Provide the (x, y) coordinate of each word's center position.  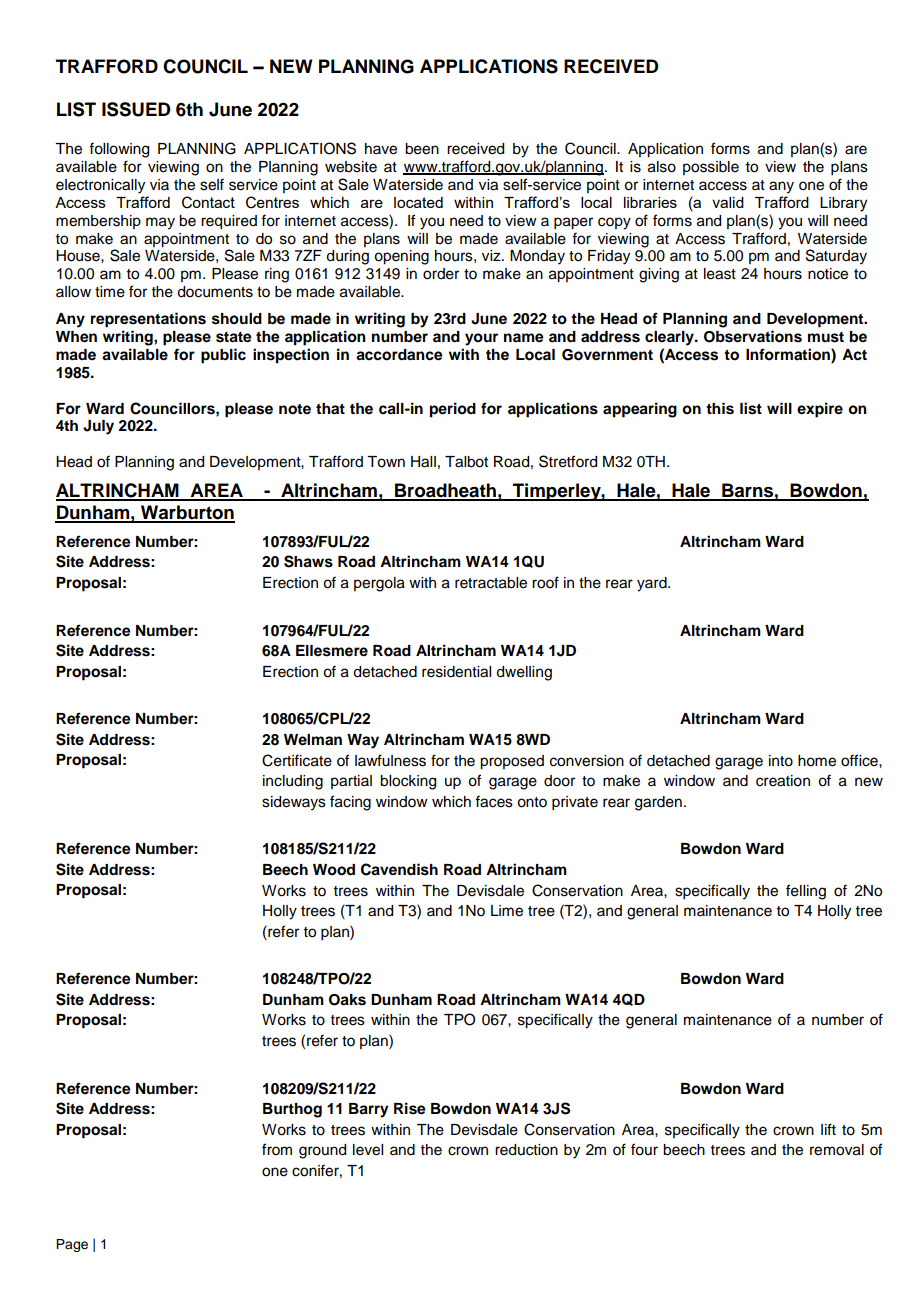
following (119, 150)
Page (72, 1245)
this (720, 408)
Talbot (466, 462)
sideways (294, 803)
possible (711, 168)
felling (806, 892)
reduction (526, 1150)
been (422, 149)
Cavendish (399, 869)
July (98, 427)
